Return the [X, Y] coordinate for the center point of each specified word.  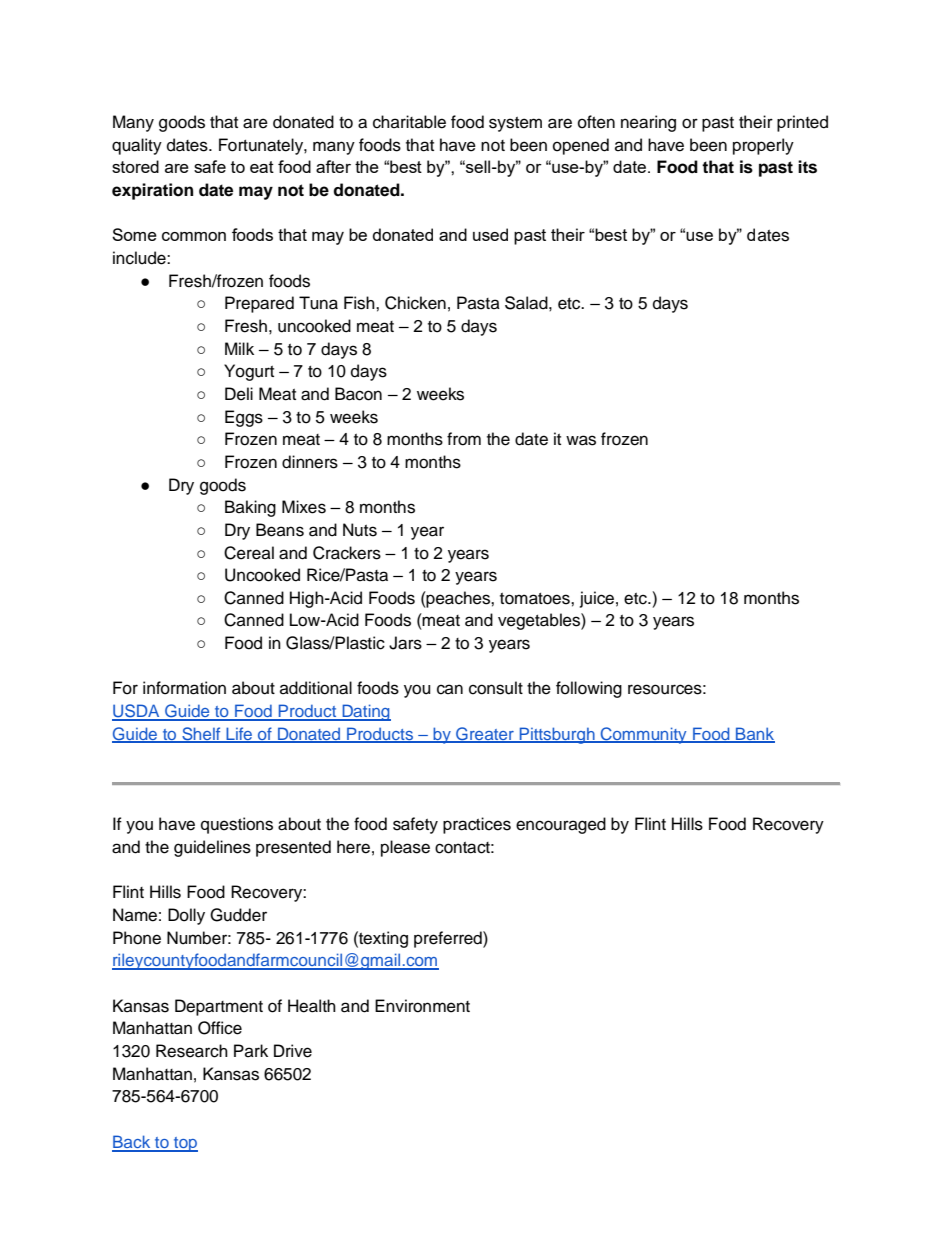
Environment [422, 1006]
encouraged [561, 825]
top [185, 1144]
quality [137, 146]
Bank [754, 734]
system [515, 124]
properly [763, 146]
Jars [405, 643]
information [184, 688]
